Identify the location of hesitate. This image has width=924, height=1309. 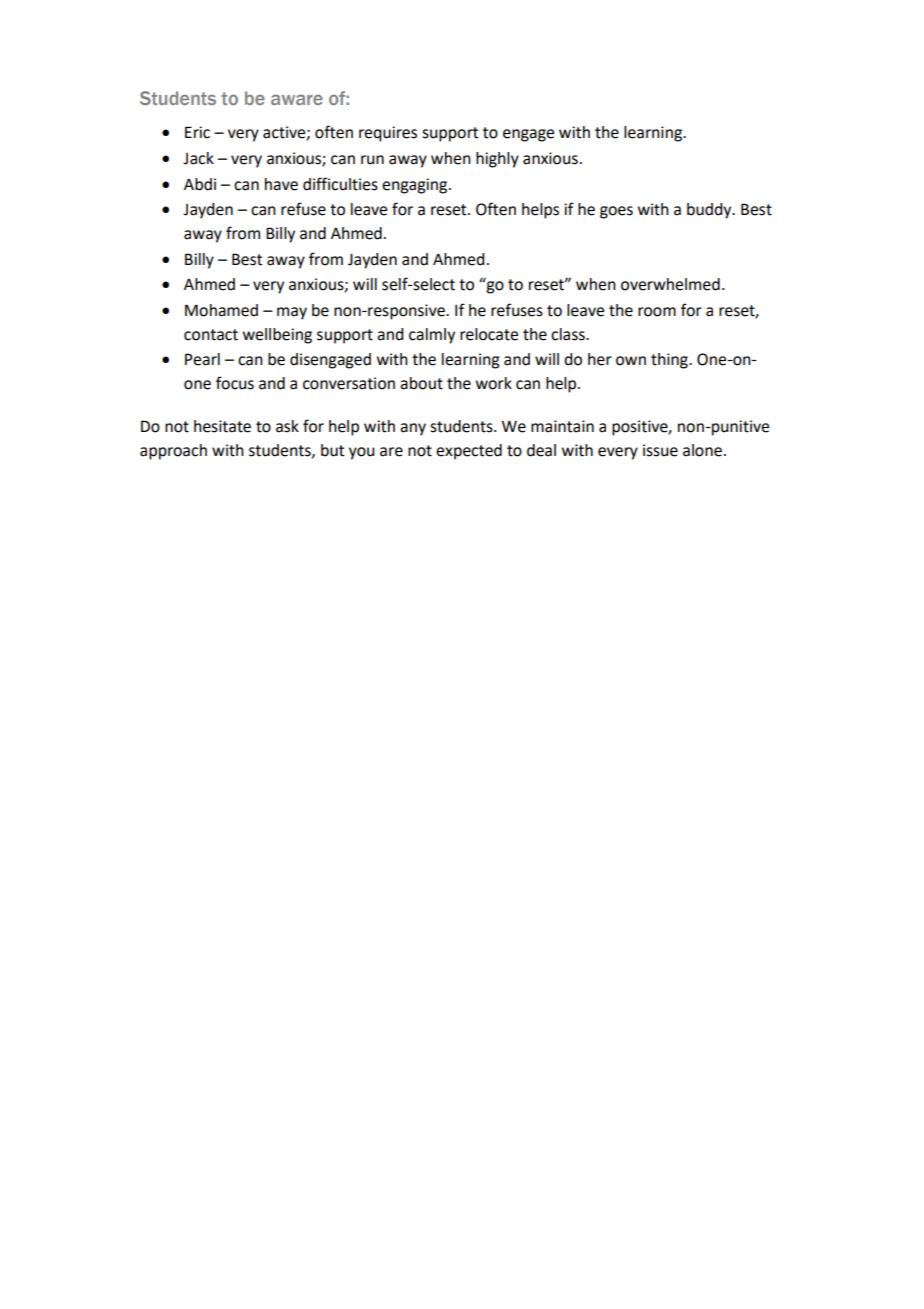
(222, 426).
